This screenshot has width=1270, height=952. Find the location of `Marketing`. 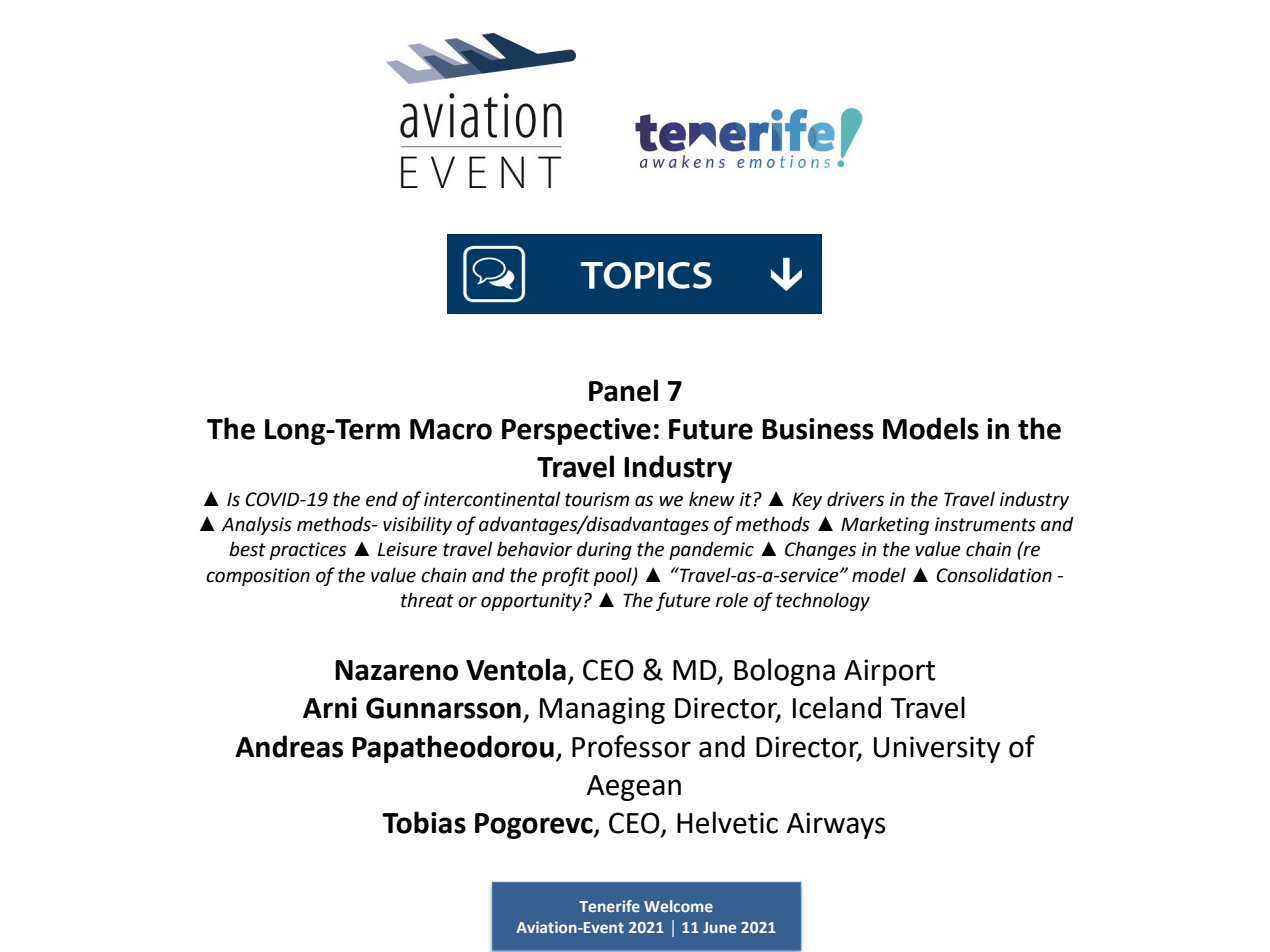

Marketing is located at coordinates (885, 525).
